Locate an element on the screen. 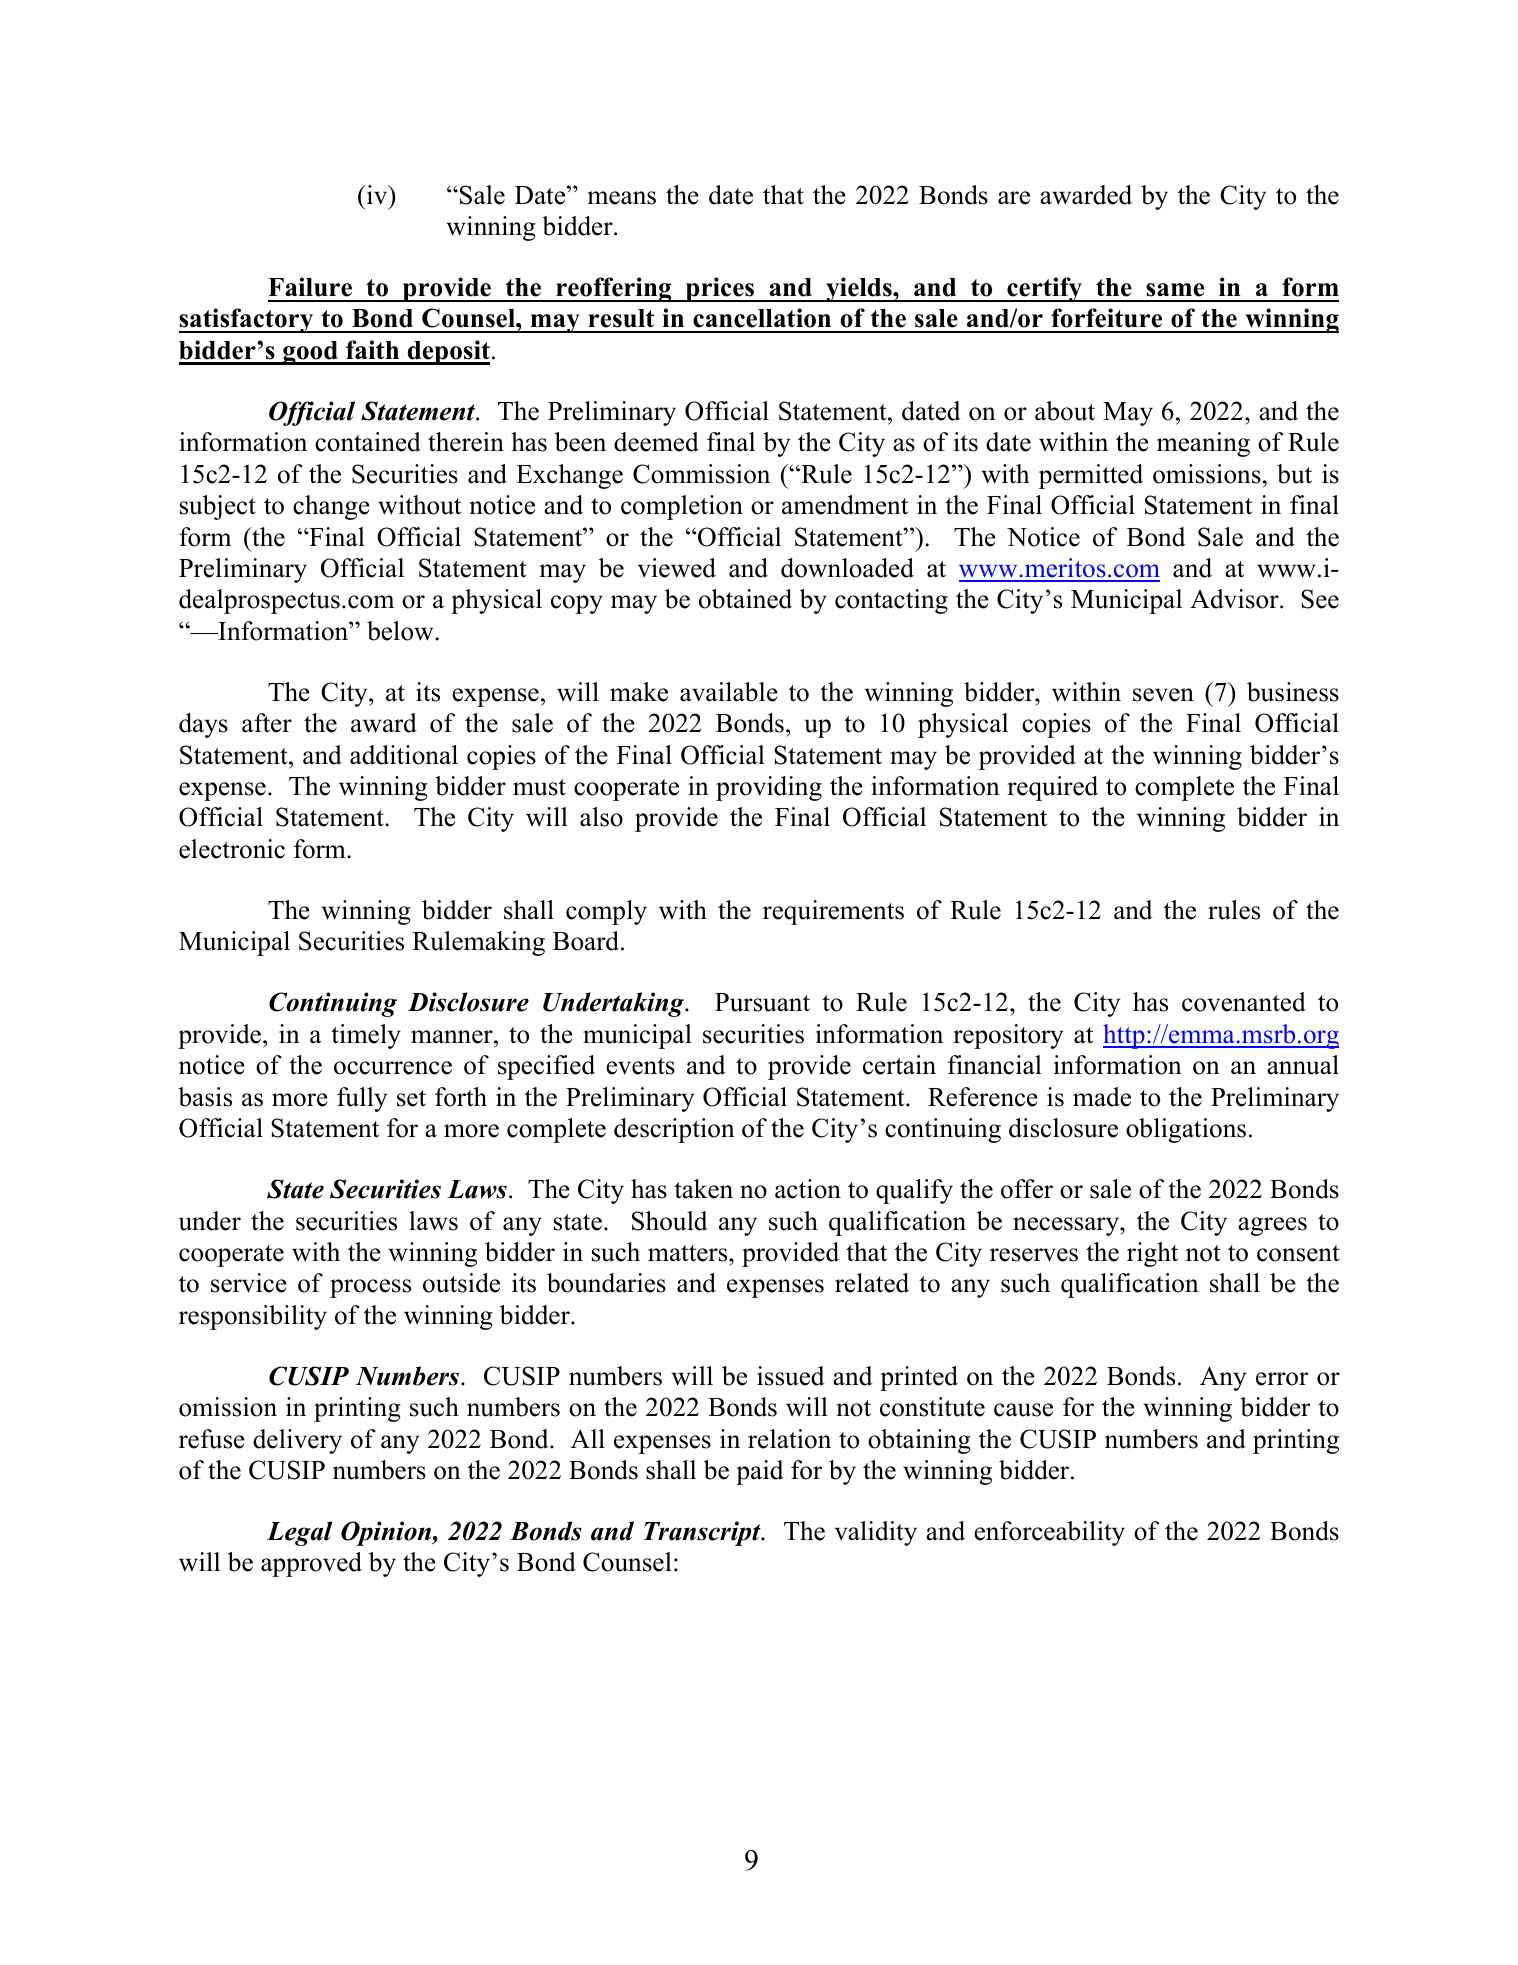 The image size is (1518, 1965). same is located at coordinates (1175, 290).
